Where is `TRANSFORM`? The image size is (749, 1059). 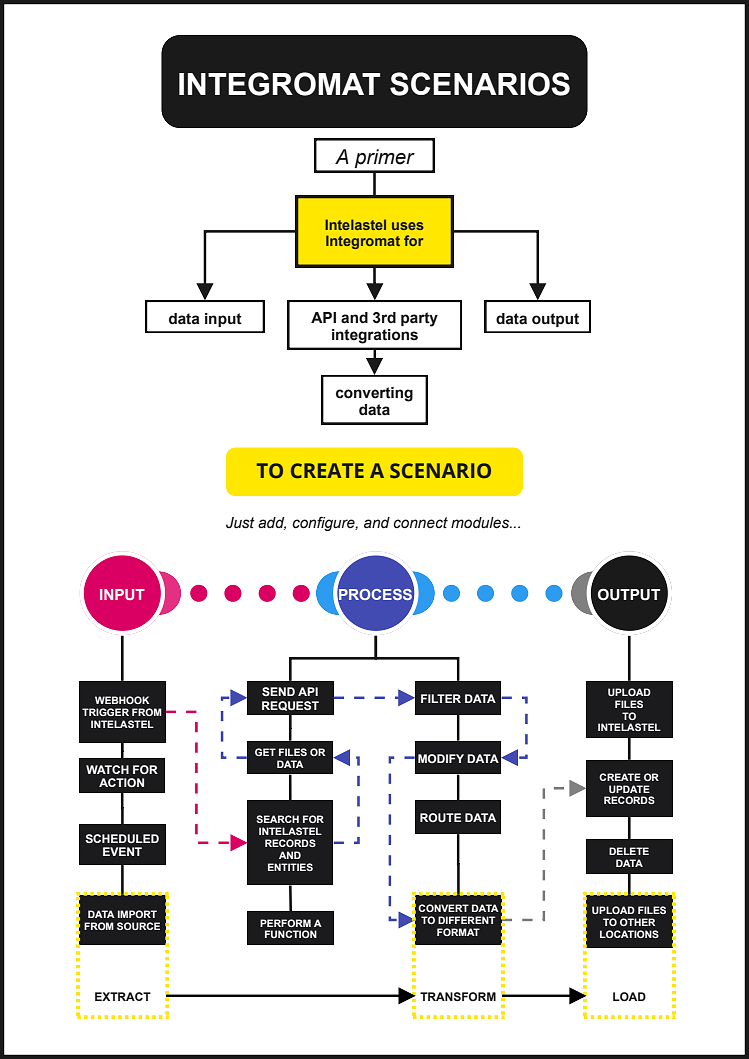
TRANSFORM is located at coordinates (458, 996).
